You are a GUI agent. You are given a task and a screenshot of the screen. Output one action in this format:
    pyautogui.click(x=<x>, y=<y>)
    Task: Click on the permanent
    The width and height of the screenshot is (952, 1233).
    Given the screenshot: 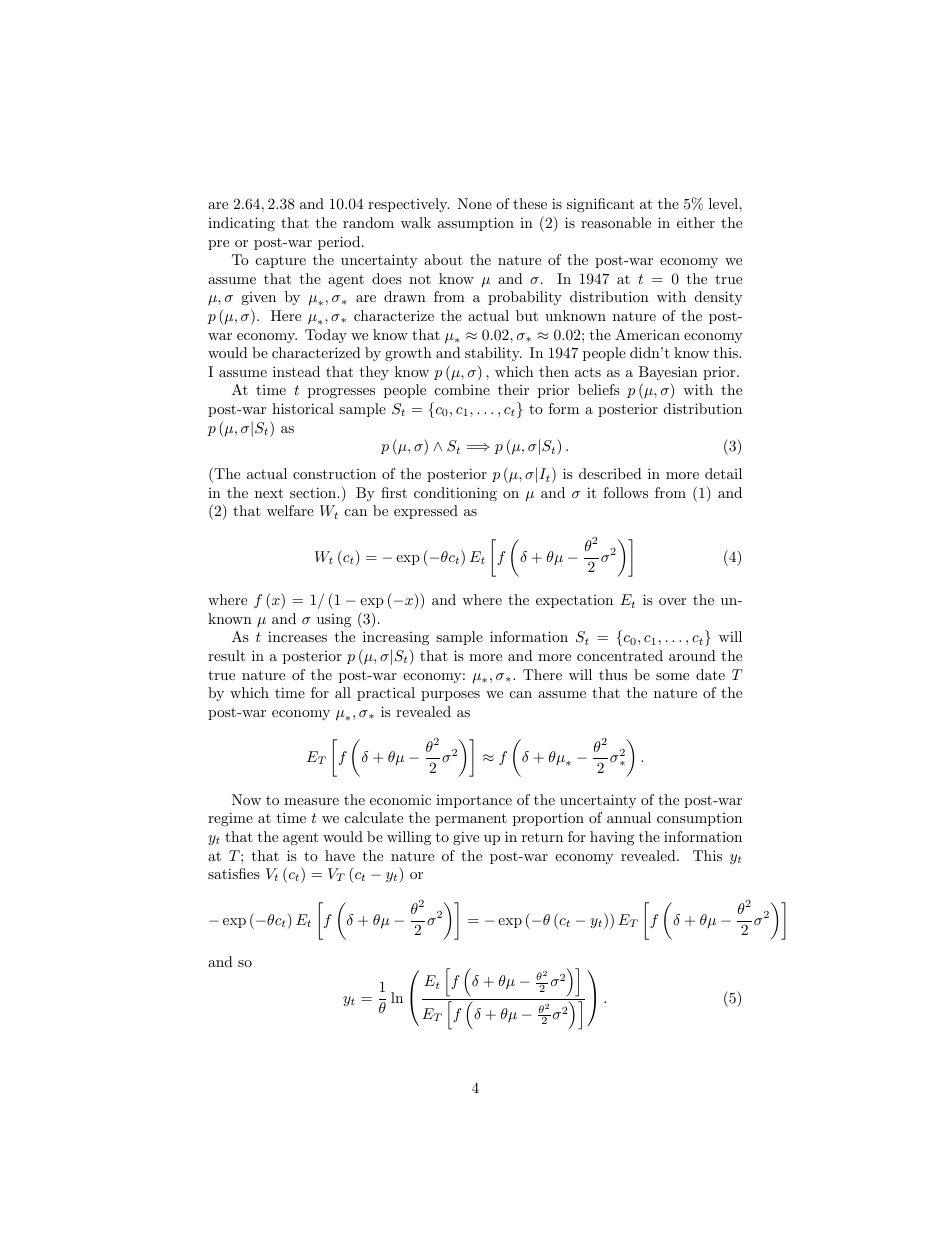 What is the action you would take?
    pyautogui.click(x=471, y=819)
